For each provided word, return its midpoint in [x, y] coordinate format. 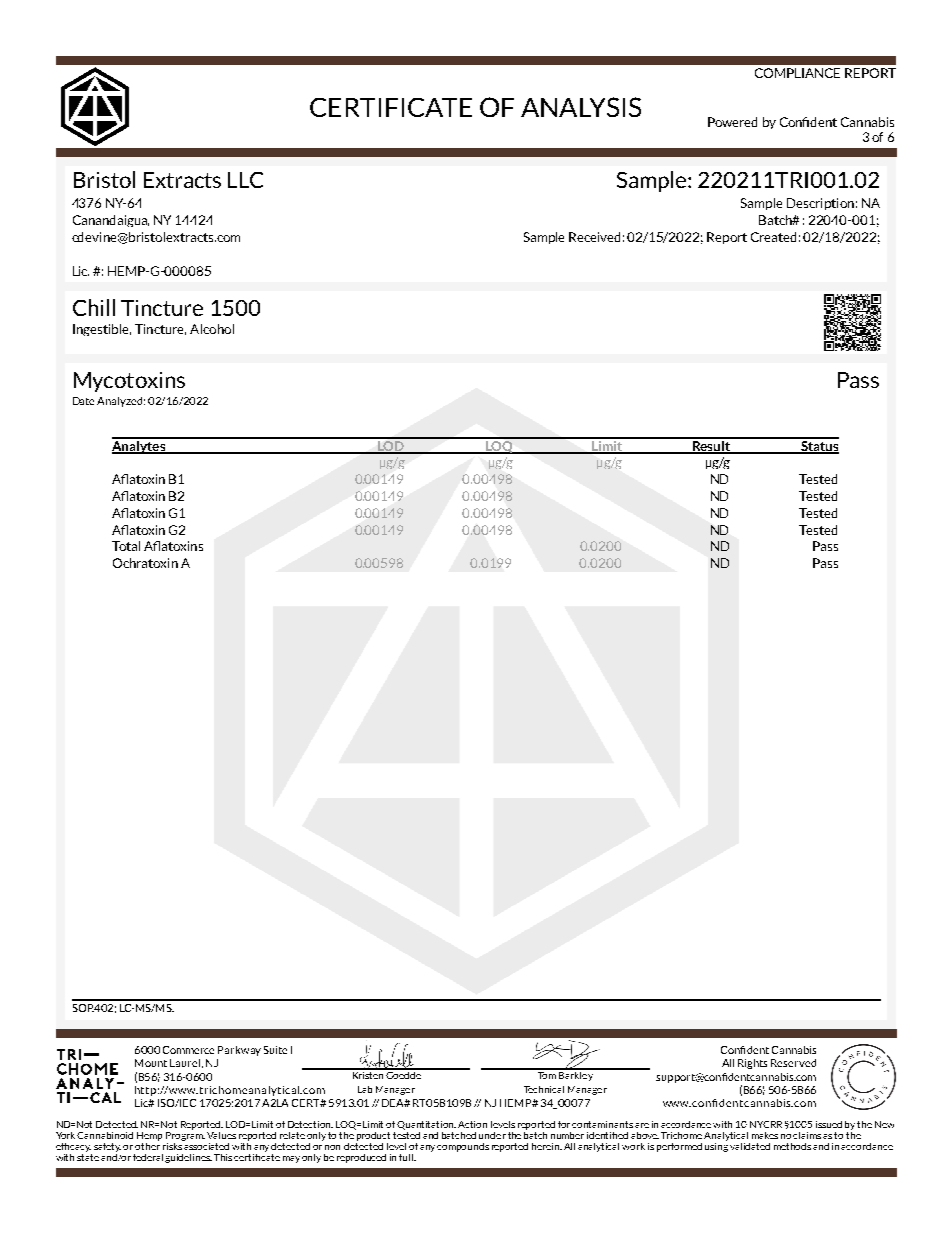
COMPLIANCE [797, 73]
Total [126, 546]
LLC [245, 180]
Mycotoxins [129, 382]
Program [185, 1135]
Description [820, 204]
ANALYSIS [581, 107]
